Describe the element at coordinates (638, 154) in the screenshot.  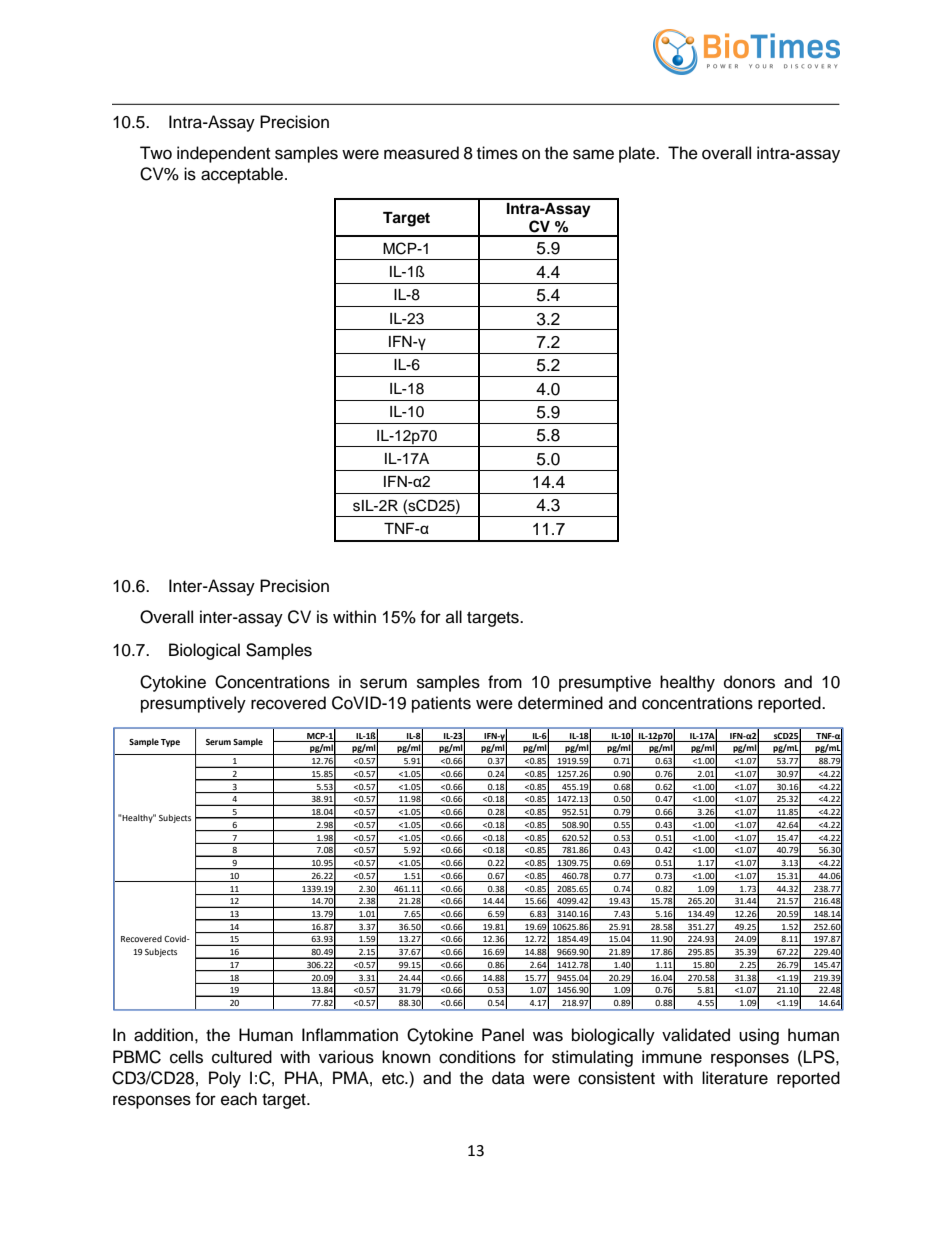
I see `plate` at that location.
